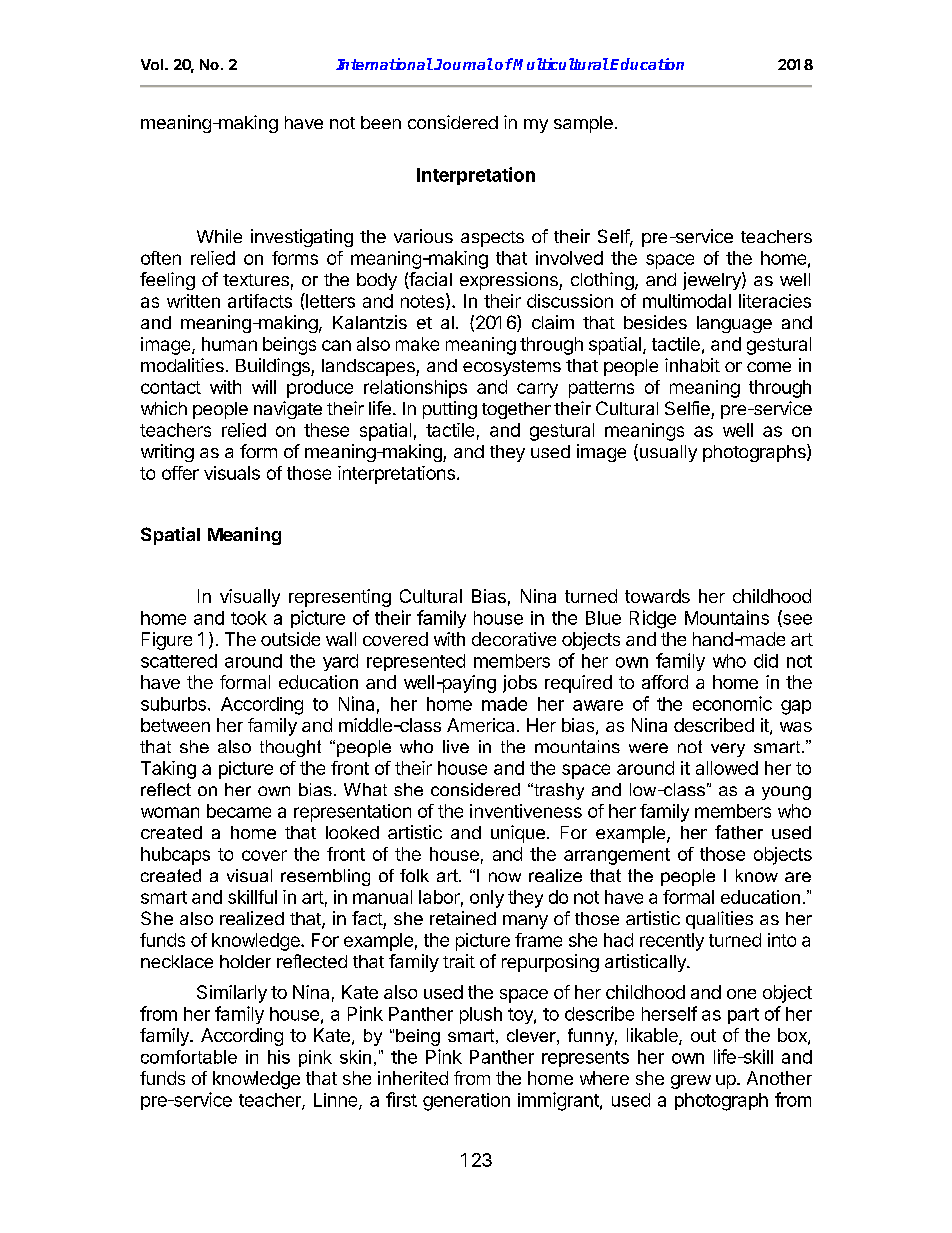 Image resolution: width=952 pixels, height=1233 pixels. What do you see at coordinates (667, 453) in the page?
I see `usually` at bounding box center [667, 453].
